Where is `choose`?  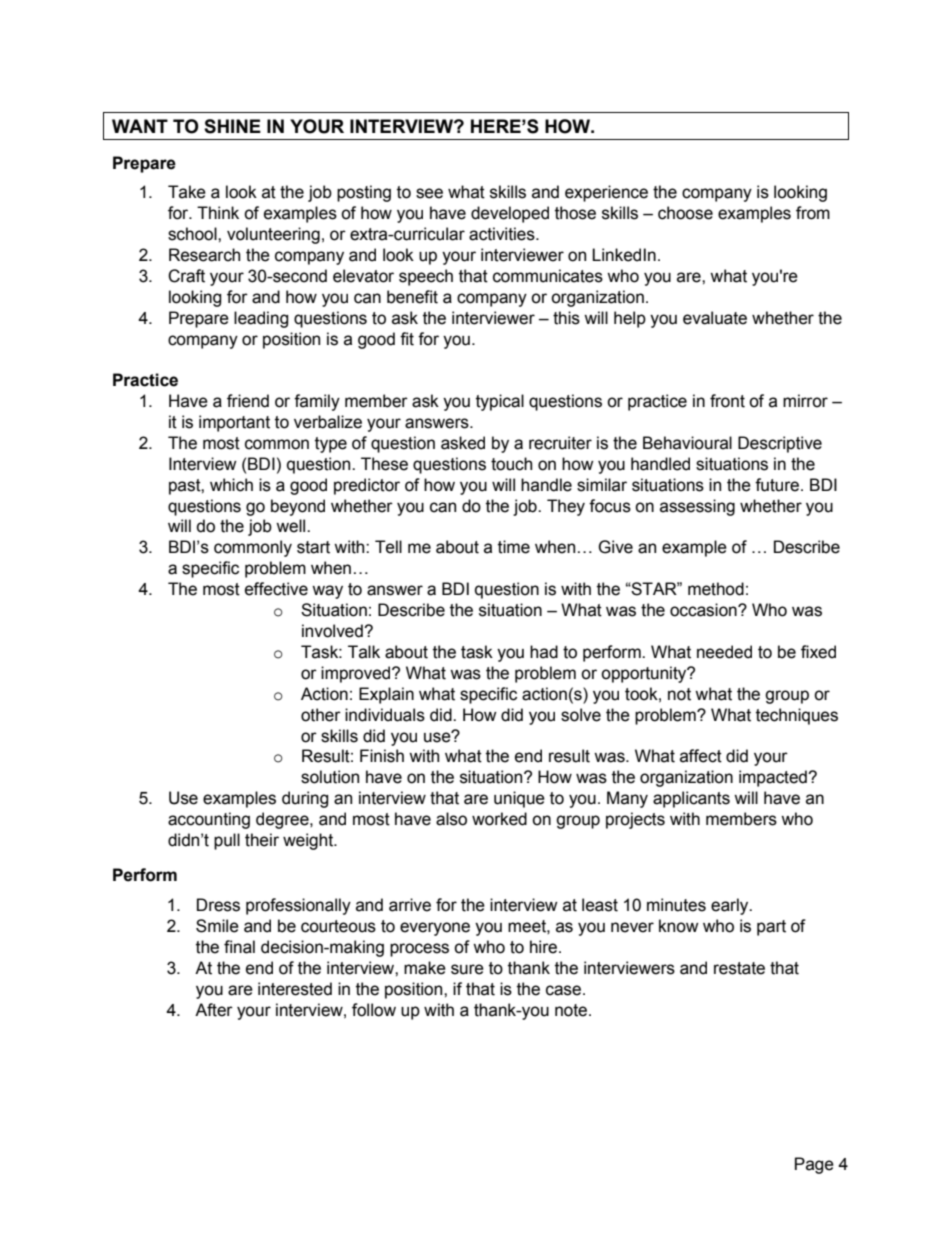 choose is located at coordinates (685, 213).
